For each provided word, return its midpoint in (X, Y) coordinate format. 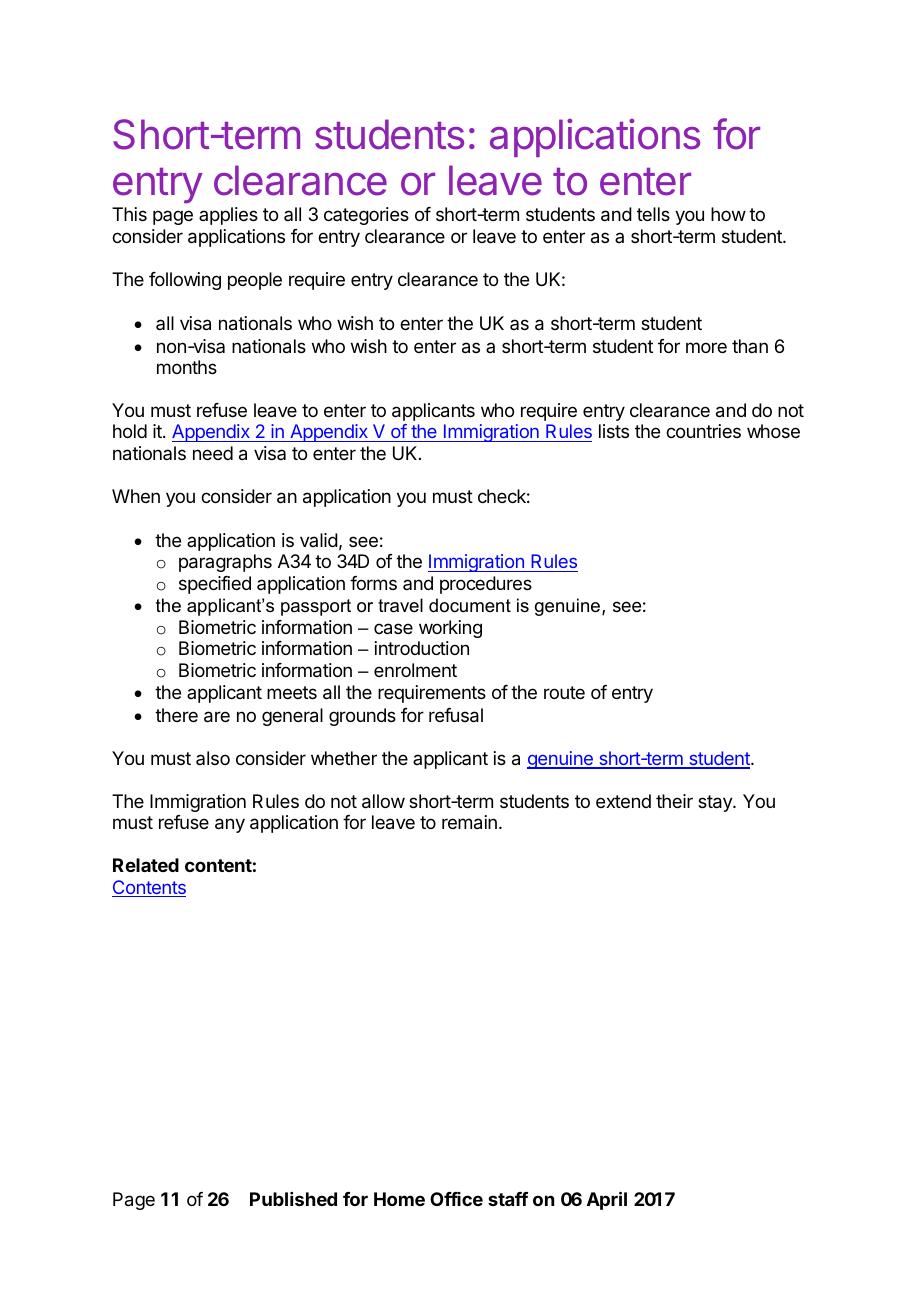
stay (716, 803)
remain (469, 822)
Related (146, 865)
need (213, 453)
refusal (456, 715)
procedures (486, 585)
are (217, 717)
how (728, 214)
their (674, 801)
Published (293, 1199)
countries (703, 431)
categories (366, 216)
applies (228, 216)
